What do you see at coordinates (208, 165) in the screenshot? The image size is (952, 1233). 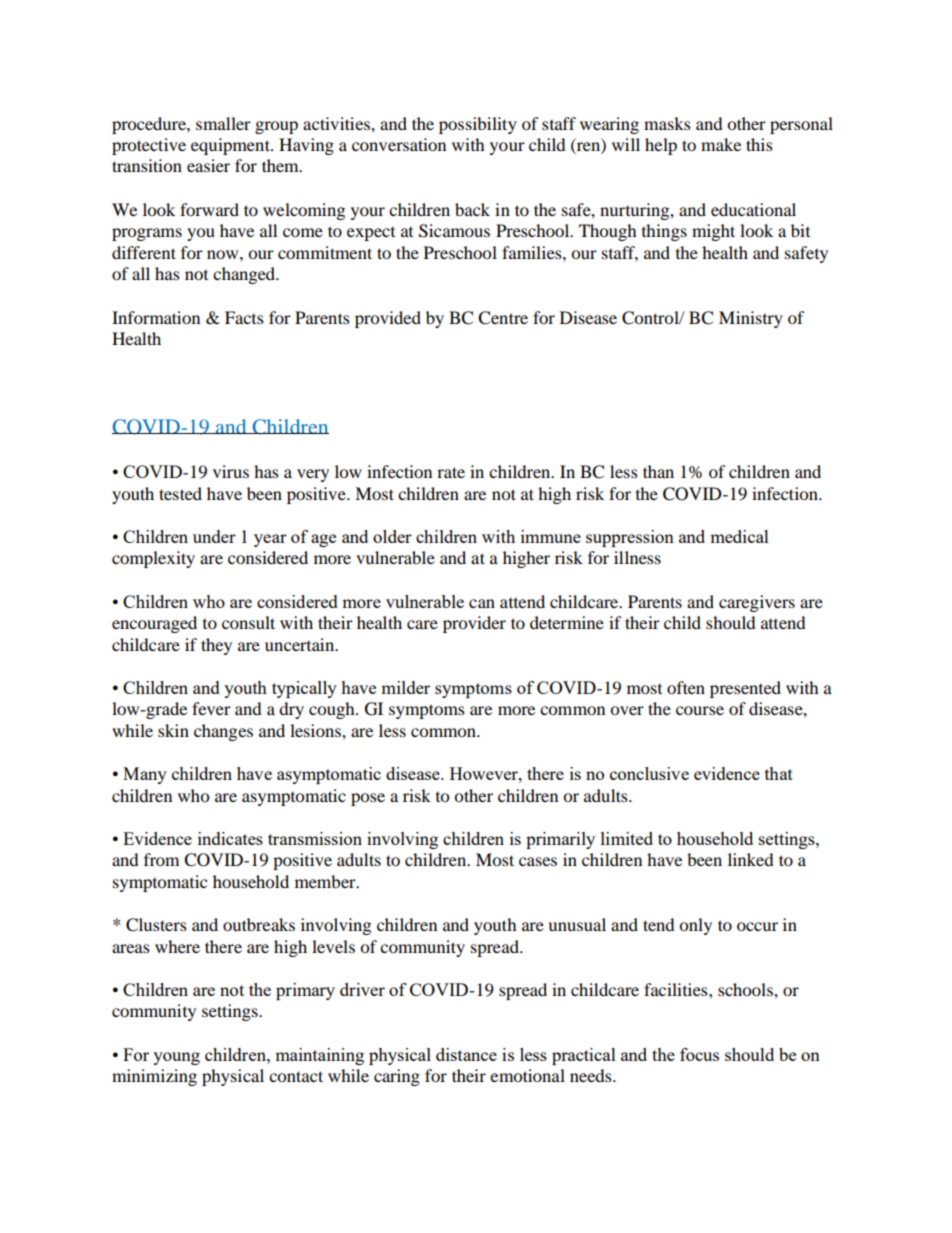 I see `easier` at bounding box center [208, 165].
